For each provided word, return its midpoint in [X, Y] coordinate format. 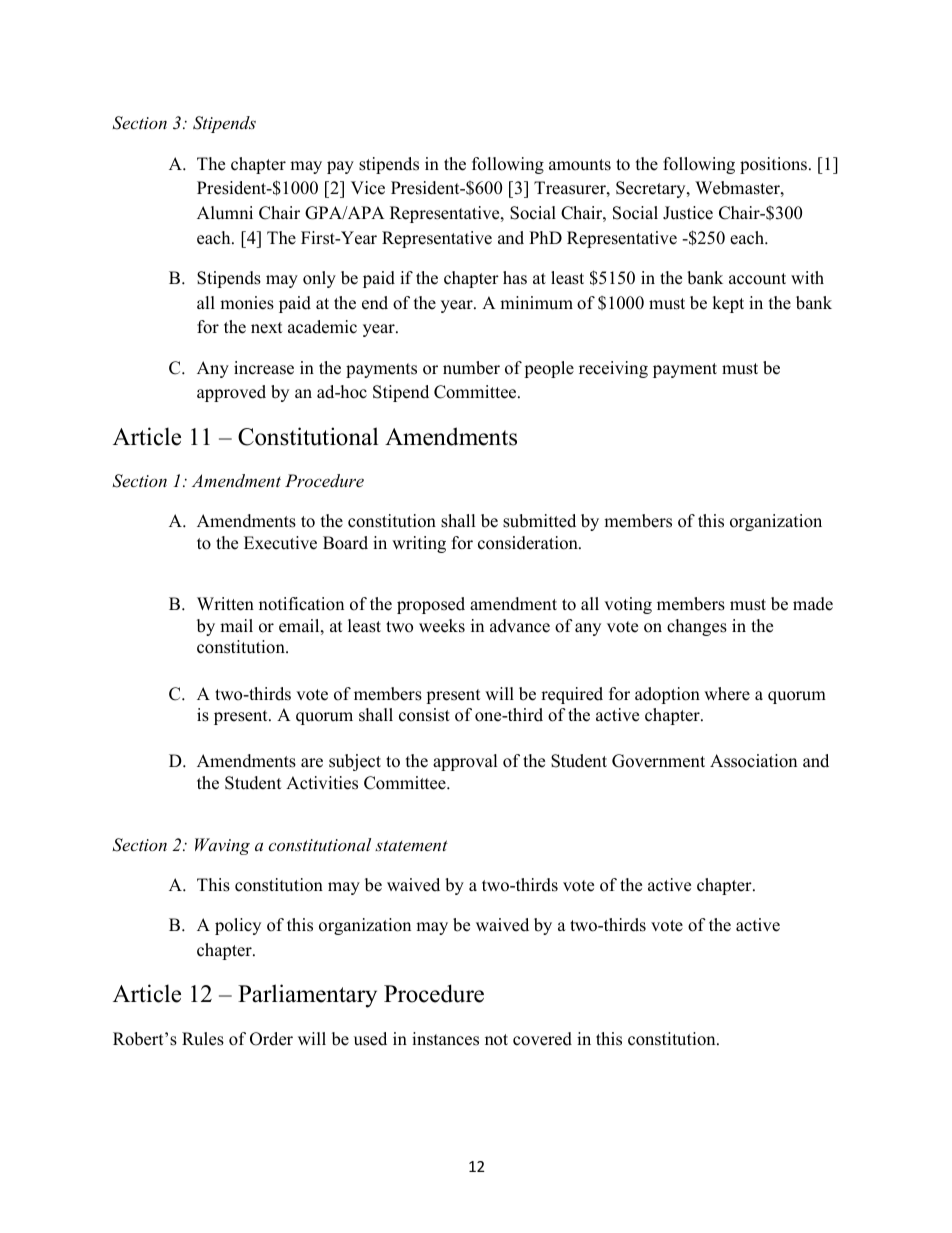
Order [271, 1039]
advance [520, 626]
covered [542, 1039]
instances [445, 1039]
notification [301, 604]
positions [775, 165]
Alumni [225, 213]
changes [697, 627]
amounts [580, 165]
